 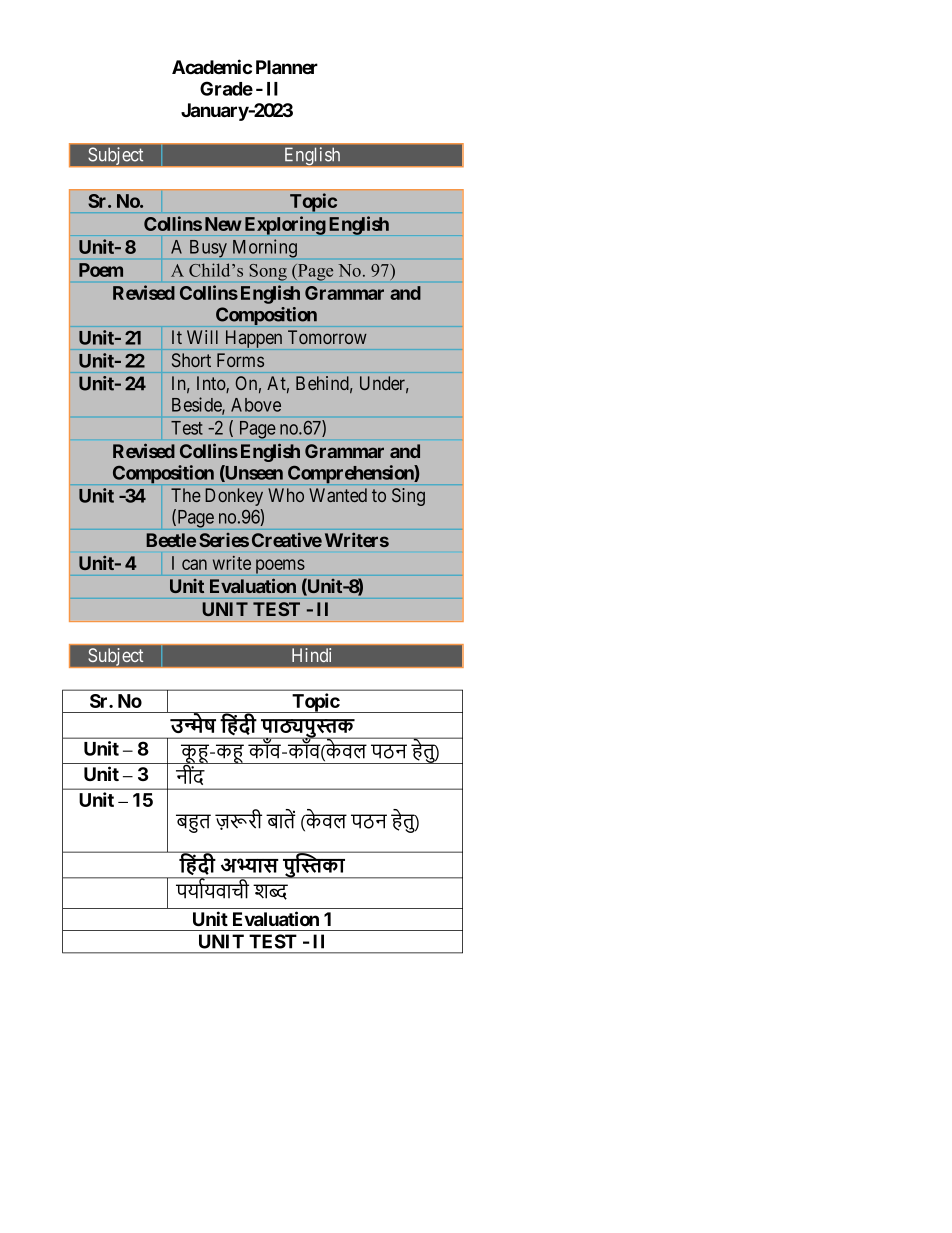 What do you see at coordinates (202, 337) in the screenshot?
I see `Will` at bounding box center [202, 337].
